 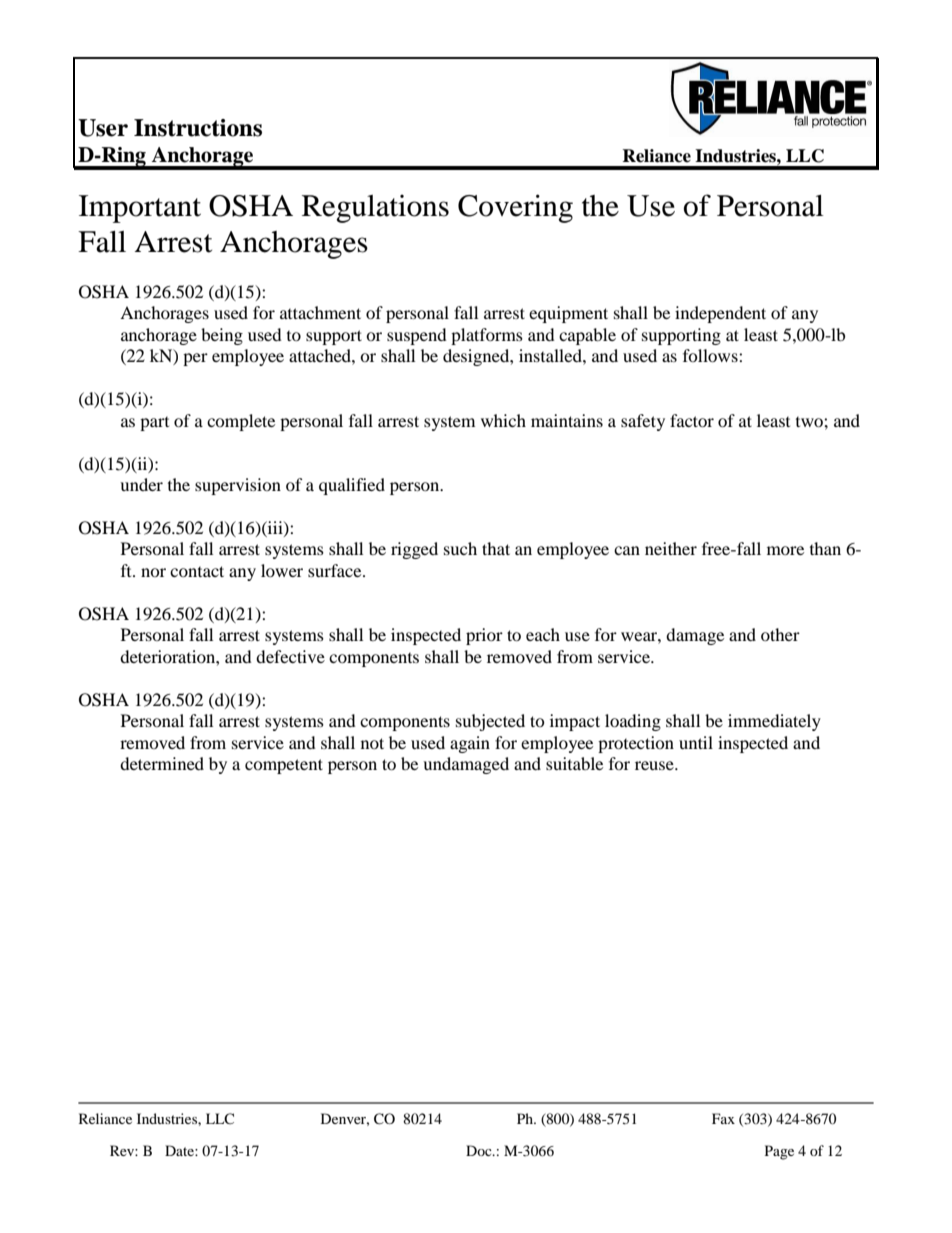 What do you see at coordinates (375, 208) in the page?
I see `Regulations` at bounding box center [375, 208].
